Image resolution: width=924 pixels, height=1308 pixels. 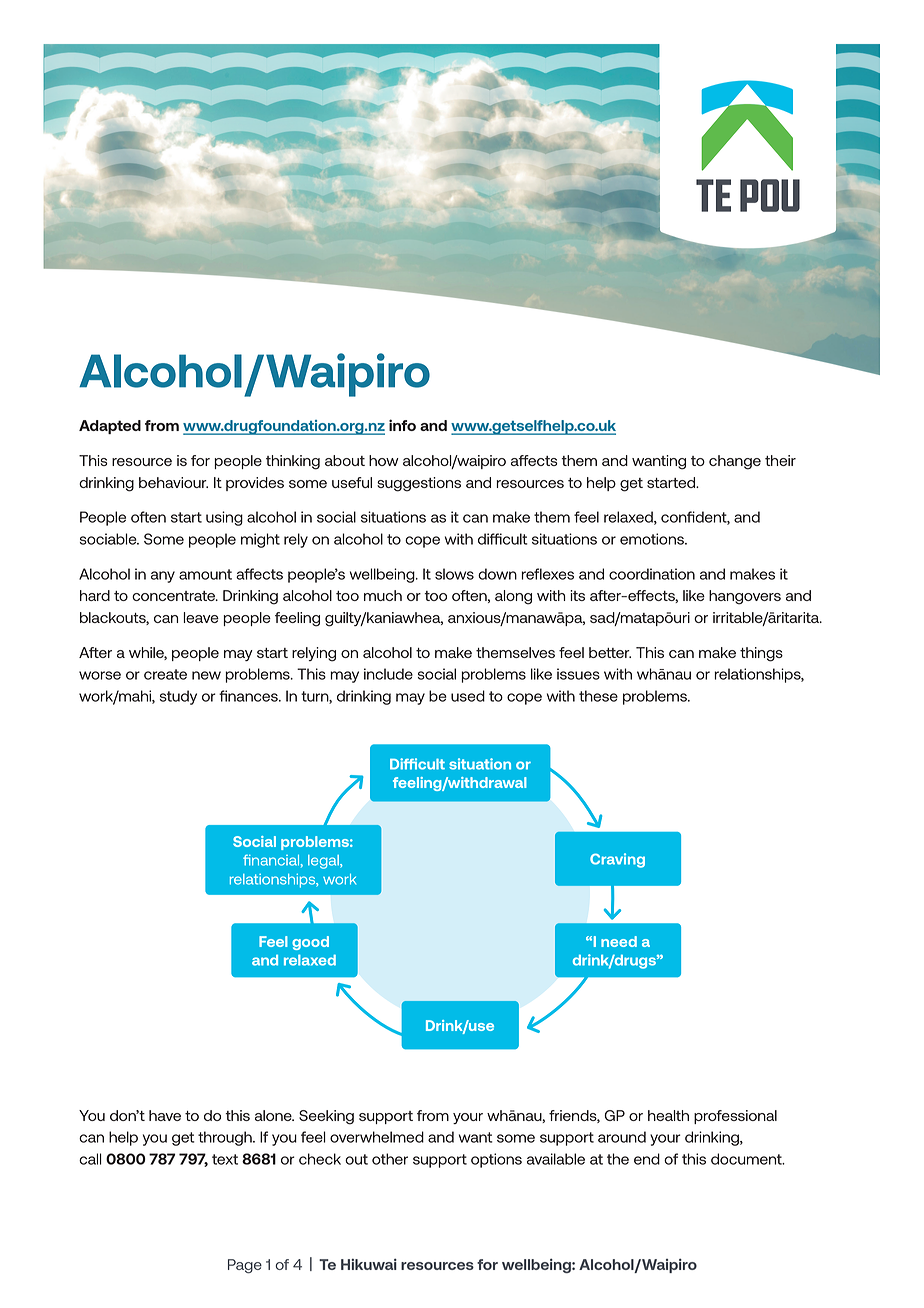 What do you see at coordinates (173, 482) in the screenshot?
I see `behaviour` at bounding box center [173, 482].
